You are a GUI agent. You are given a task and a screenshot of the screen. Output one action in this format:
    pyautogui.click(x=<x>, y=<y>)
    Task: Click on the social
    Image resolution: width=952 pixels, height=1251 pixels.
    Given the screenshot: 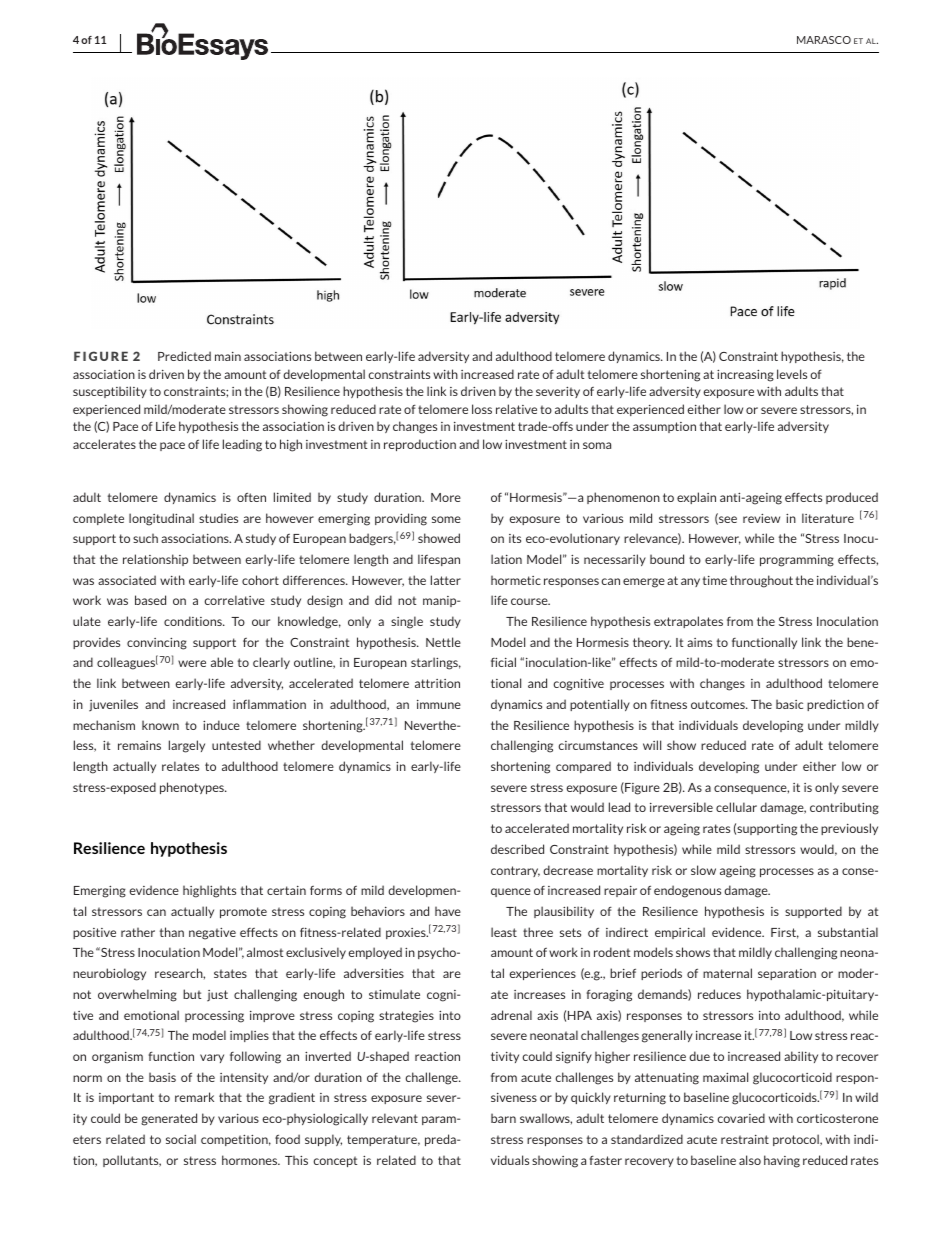 What is the action you would take?
    pyautogui.click(x=181, y=1139)
